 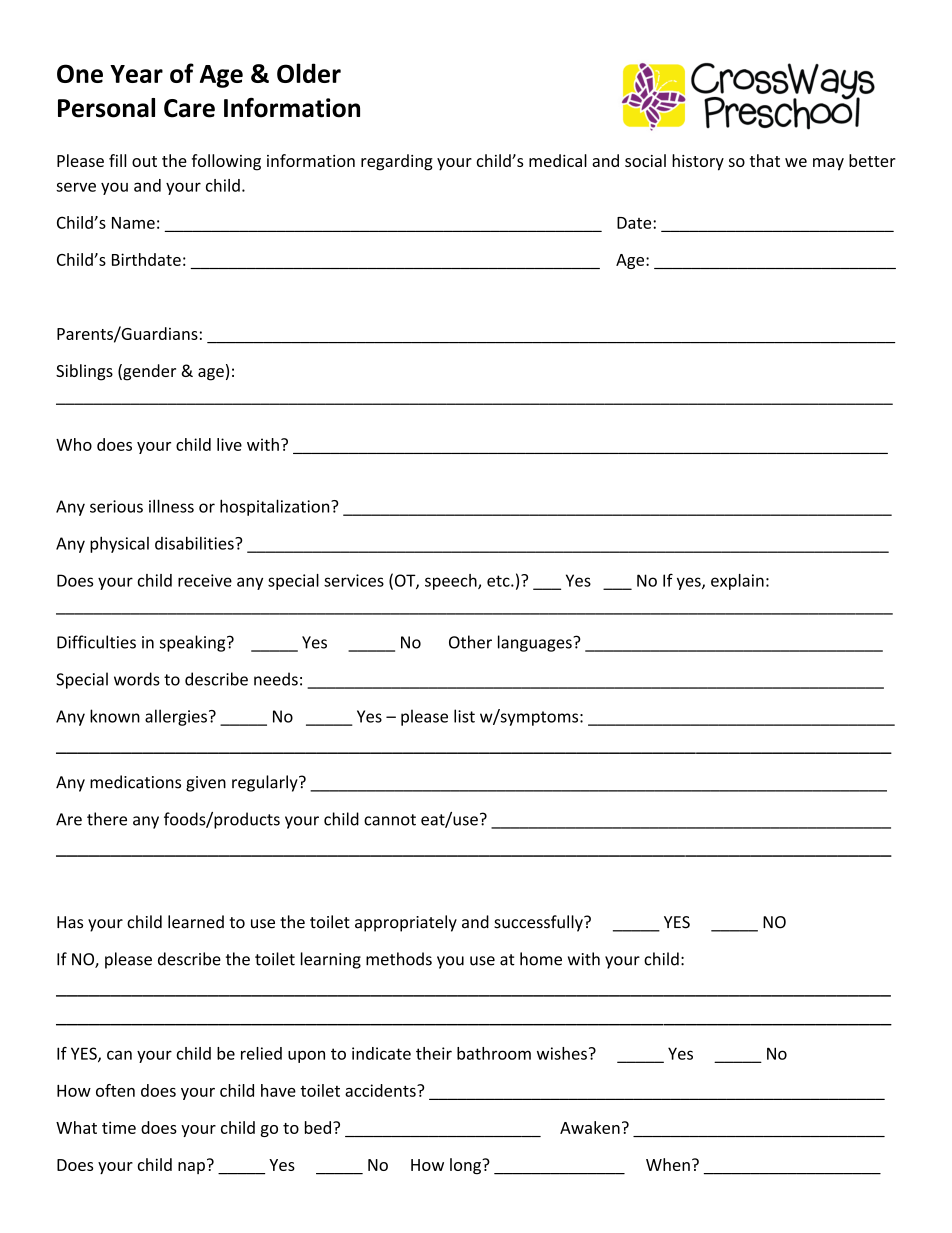 I want to click on explain, so click(x=737, y=582).
